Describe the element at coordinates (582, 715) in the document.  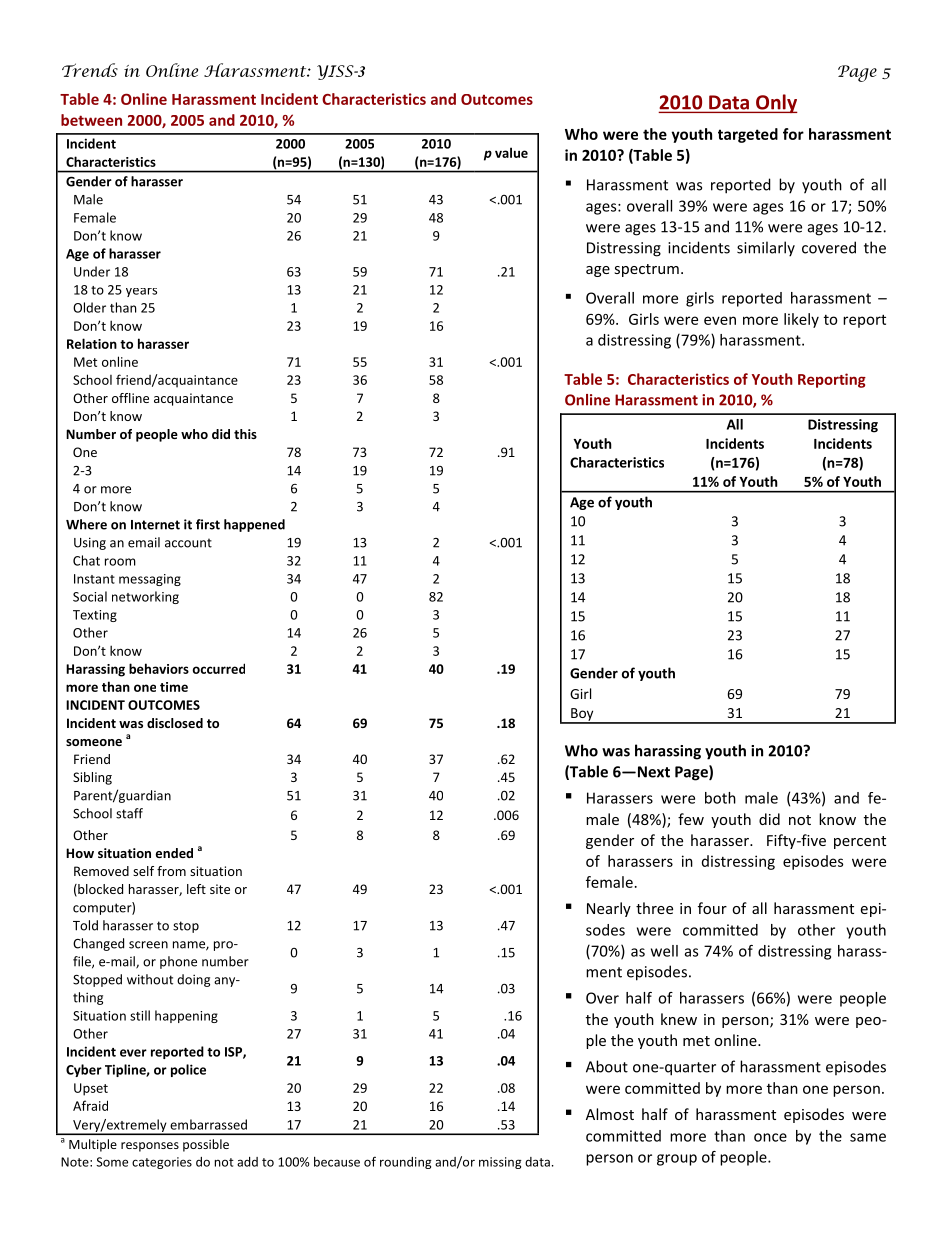
I see `Boy` at that location.
